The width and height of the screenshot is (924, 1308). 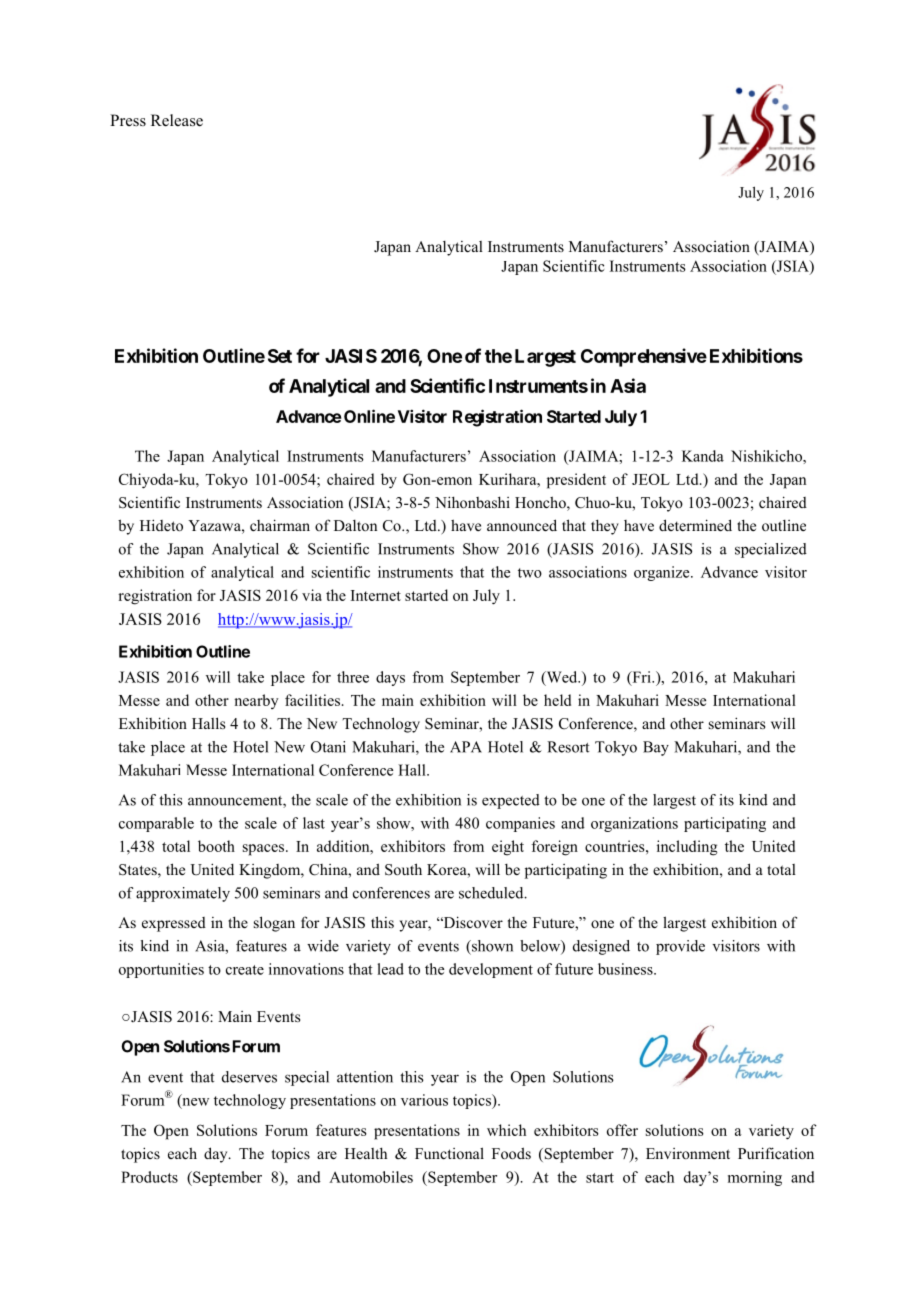 What do you see at coordinates (576, 481) in the screenshot?
I see `president` at bounding box center [576, 481].
